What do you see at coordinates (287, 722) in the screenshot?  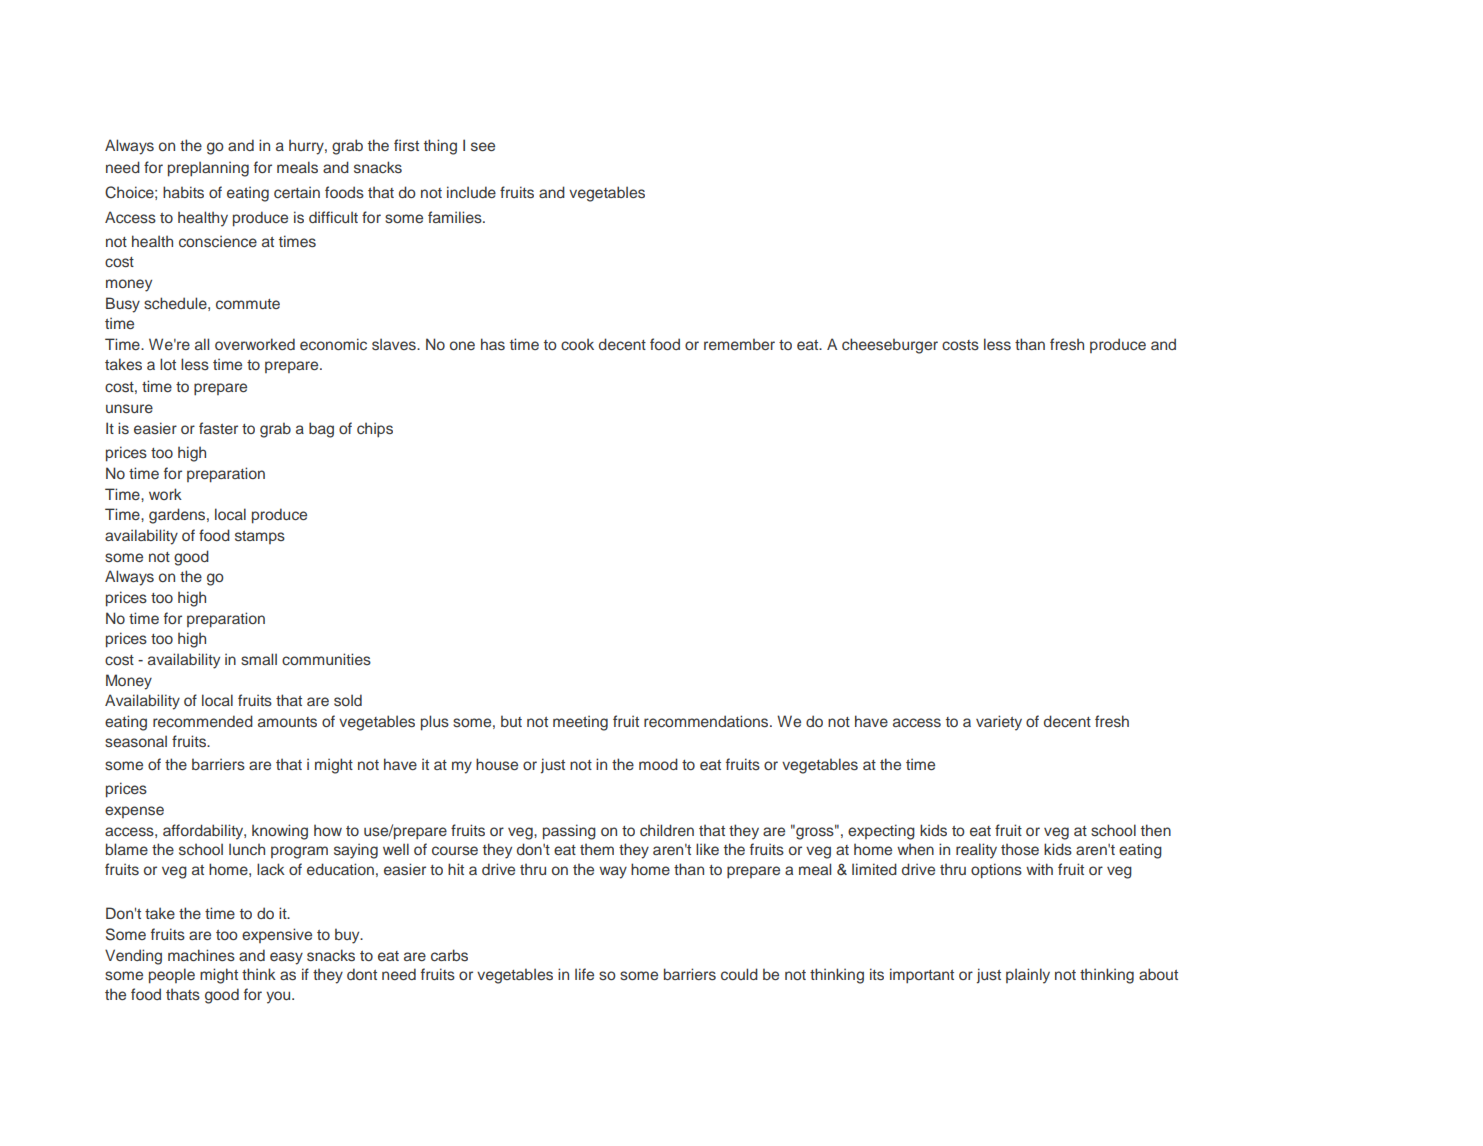 I see `amounts` at bounding box center [287, 722].
